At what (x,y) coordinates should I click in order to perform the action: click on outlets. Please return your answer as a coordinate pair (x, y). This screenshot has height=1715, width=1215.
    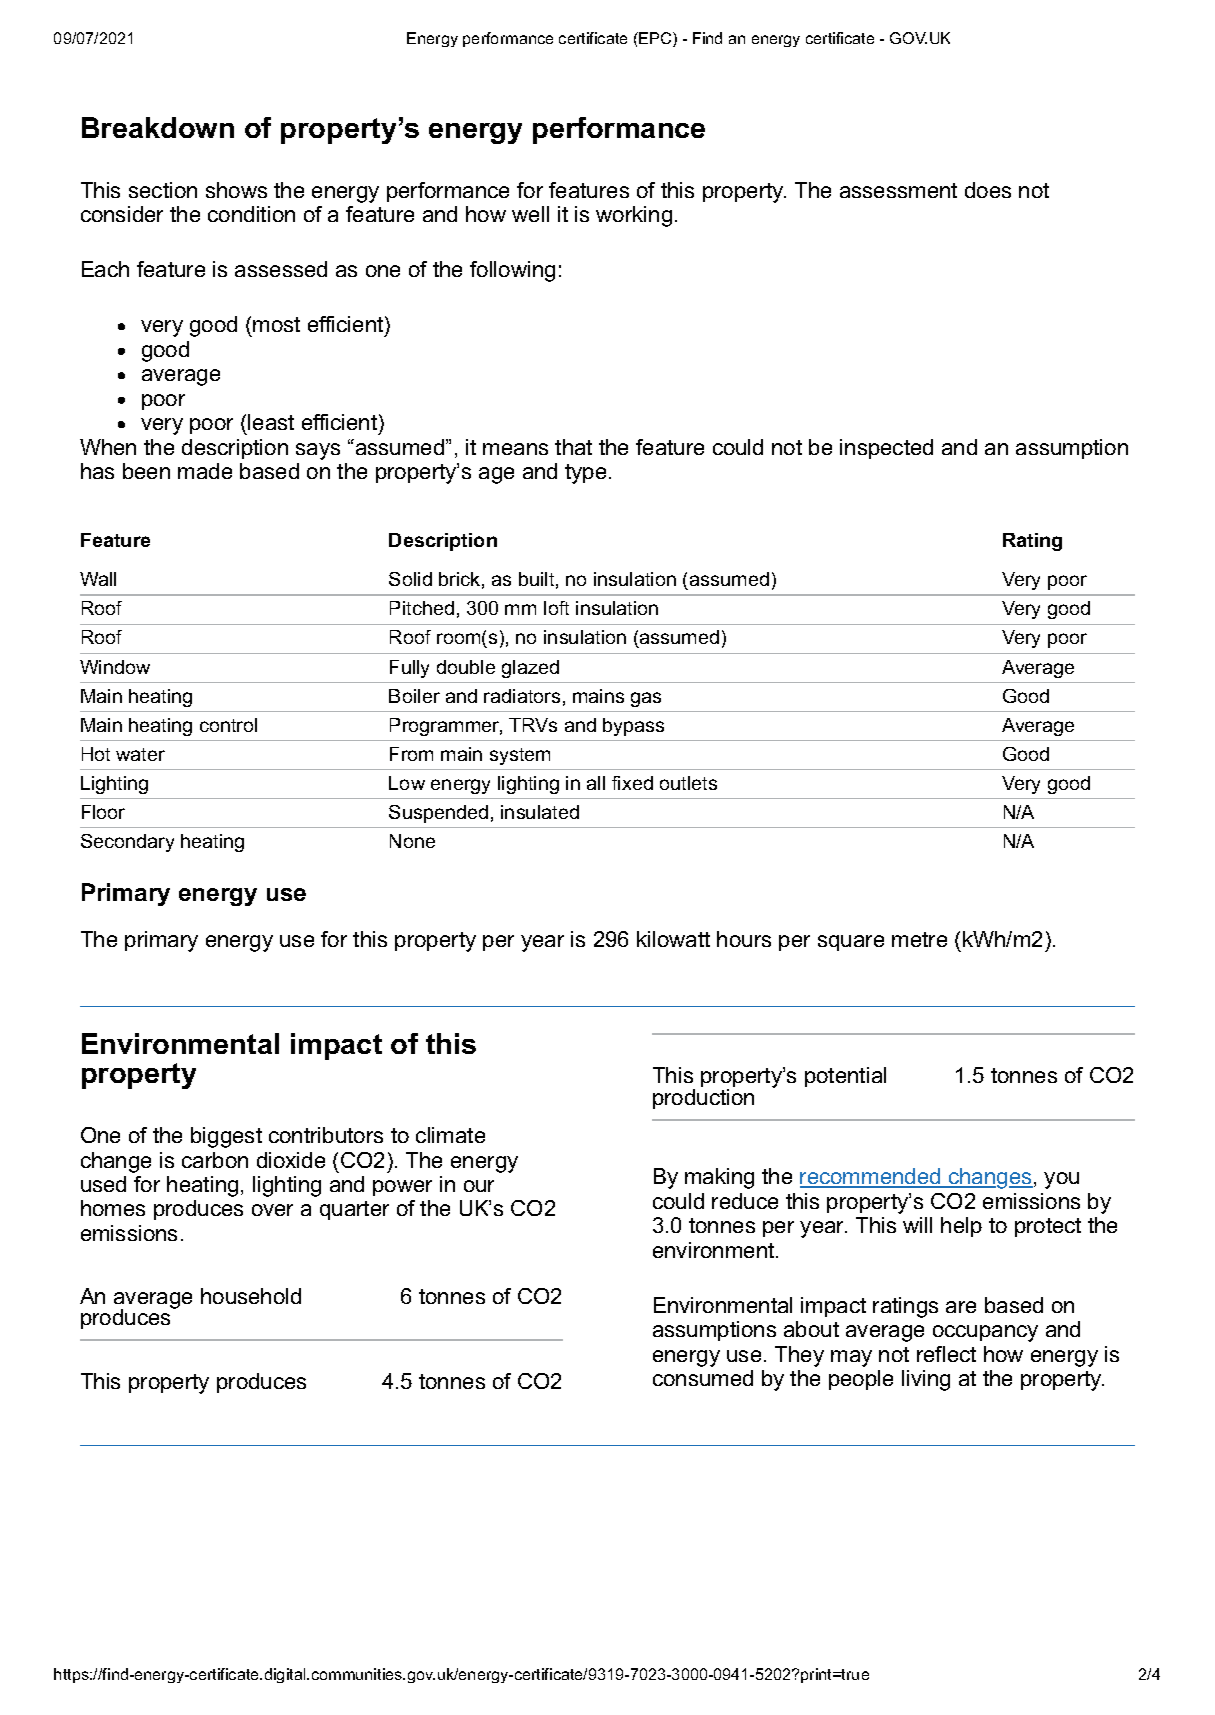
    Looking at the image, I should click on (688, 783).
